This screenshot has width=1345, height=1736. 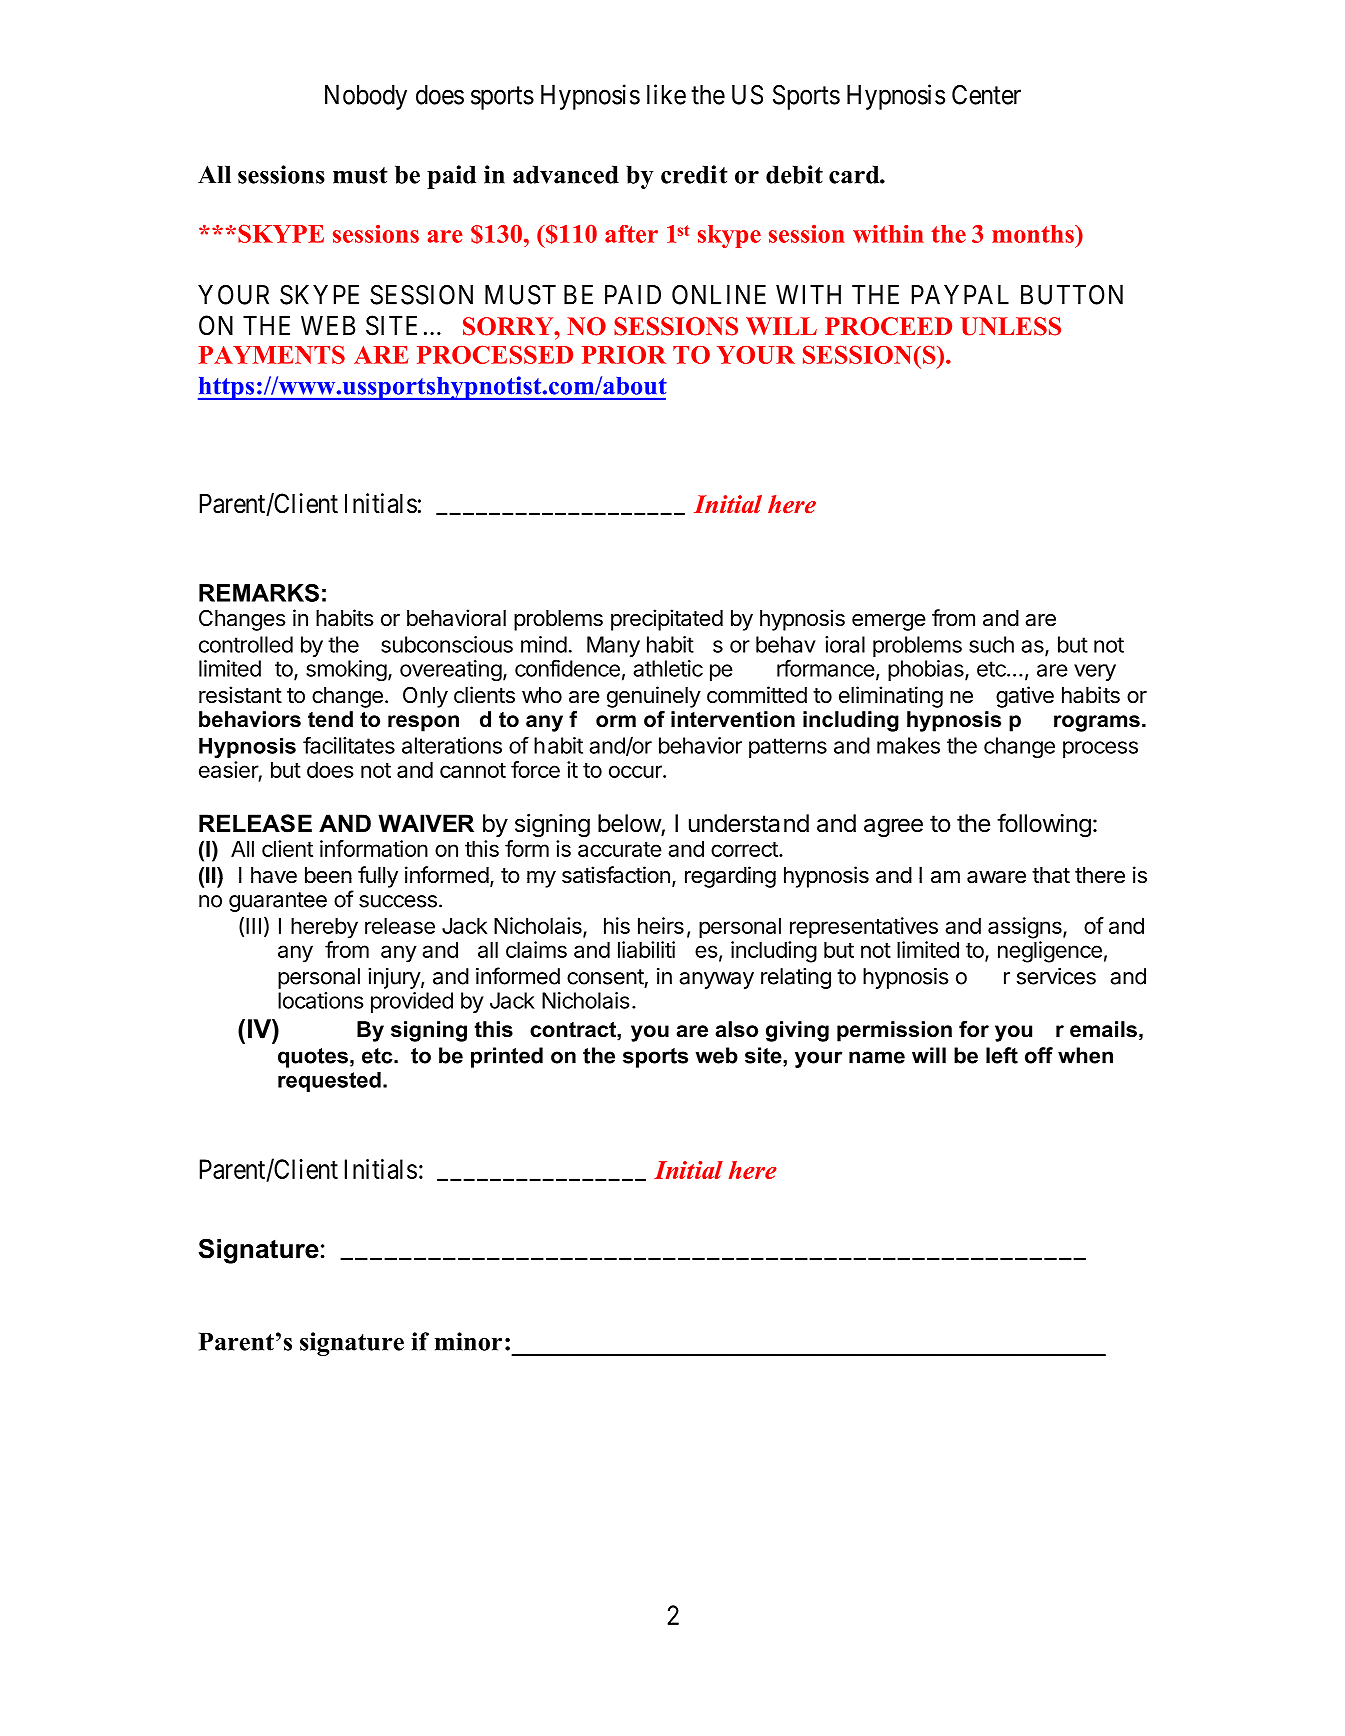 What do you see at coordinates (991, 644) in the screenshot?
I see `such` at bounding box center [991, 644].
